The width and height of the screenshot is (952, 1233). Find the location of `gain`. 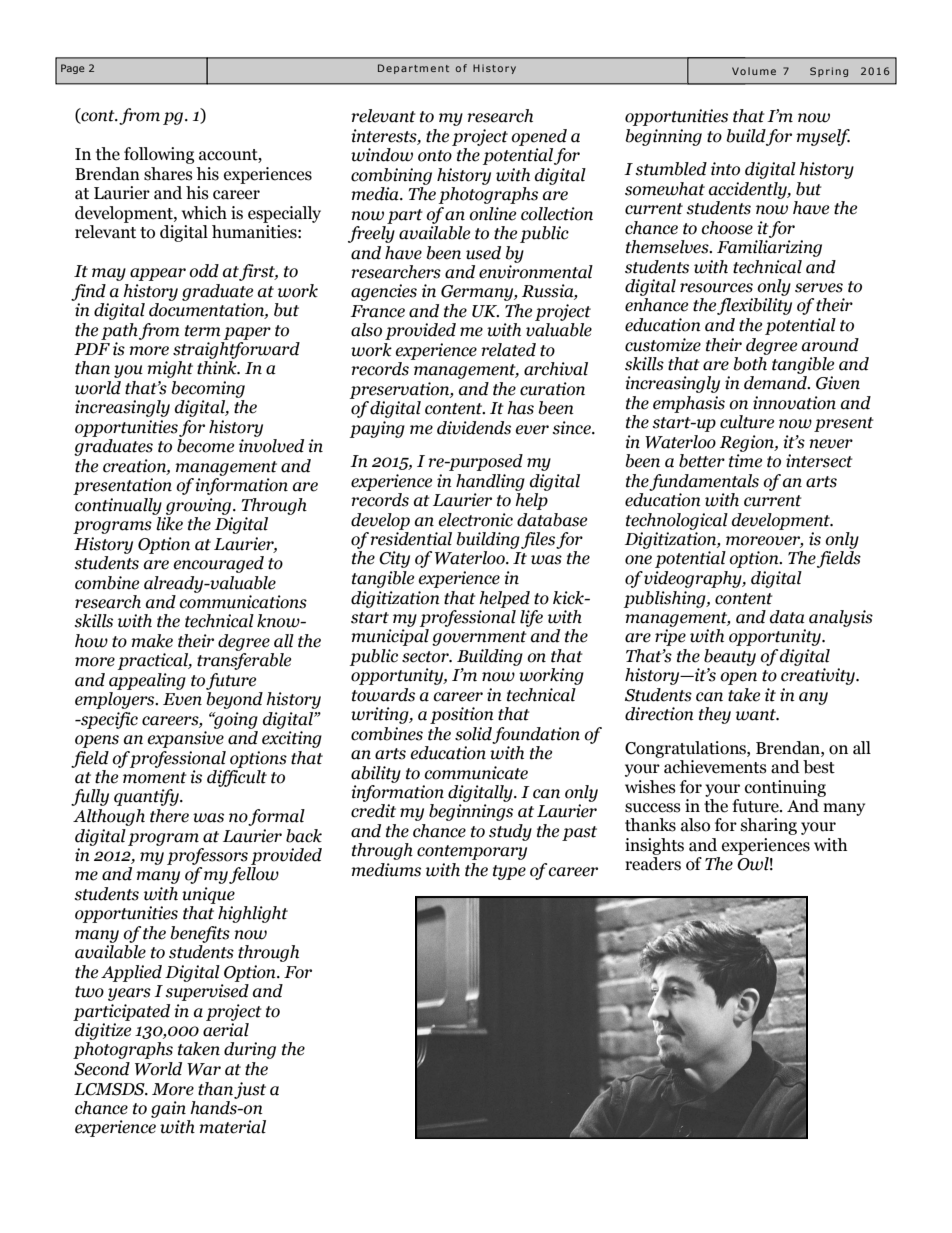

gain is located at coordinates (168, 1109).
